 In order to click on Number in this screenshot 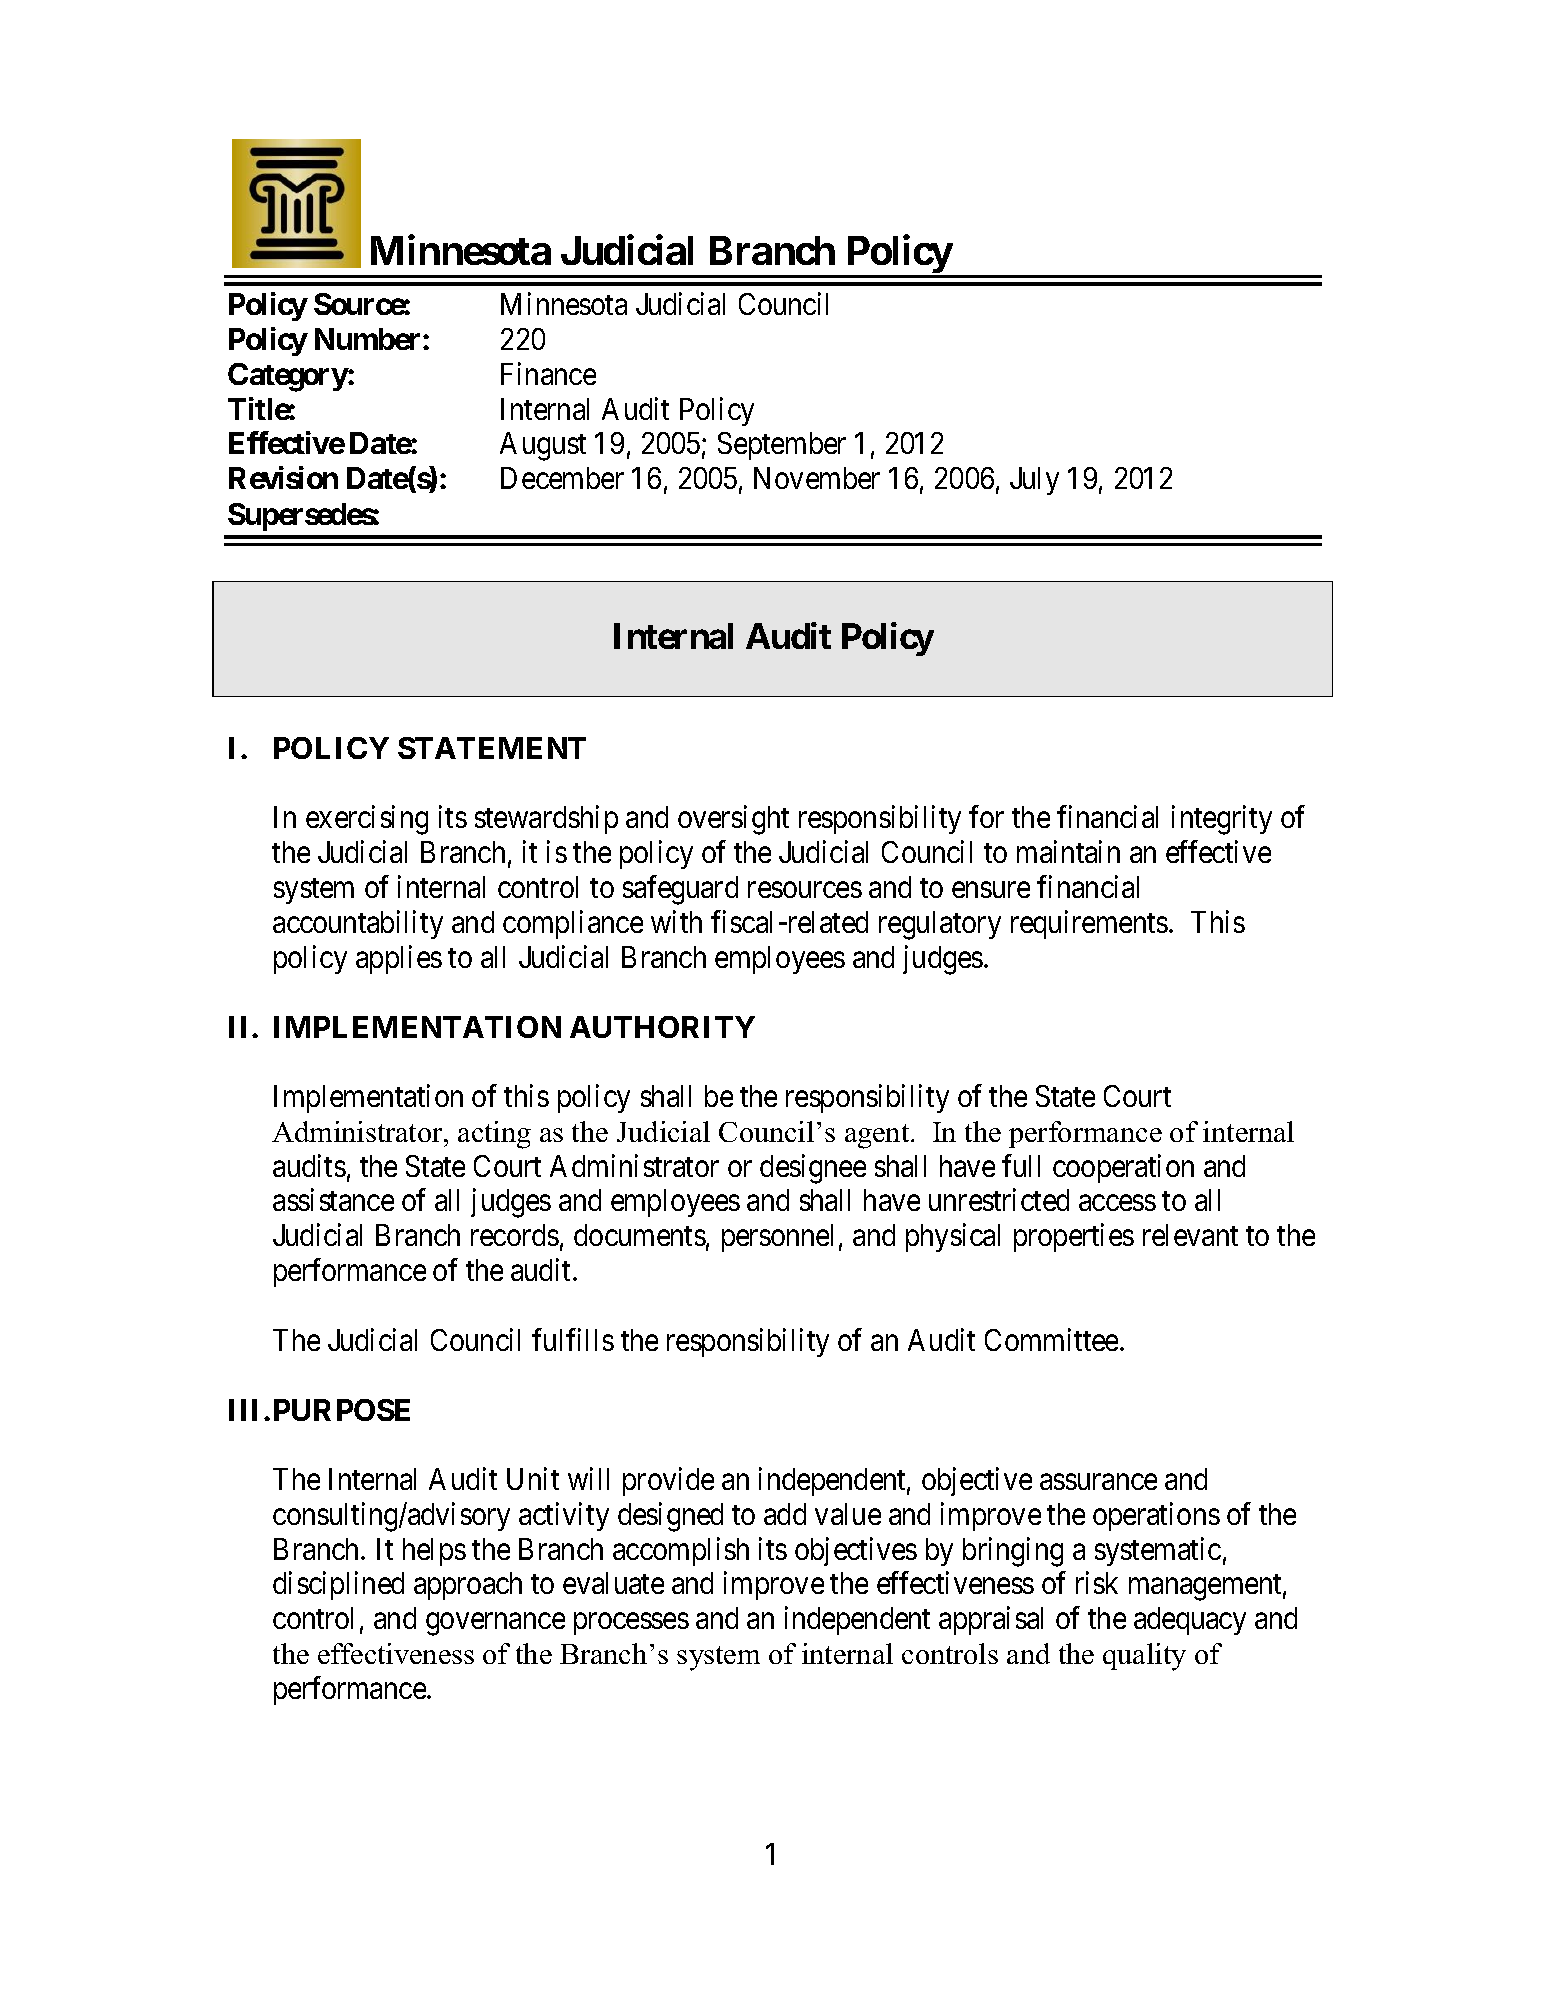, I will do `click(369, 339)`.
